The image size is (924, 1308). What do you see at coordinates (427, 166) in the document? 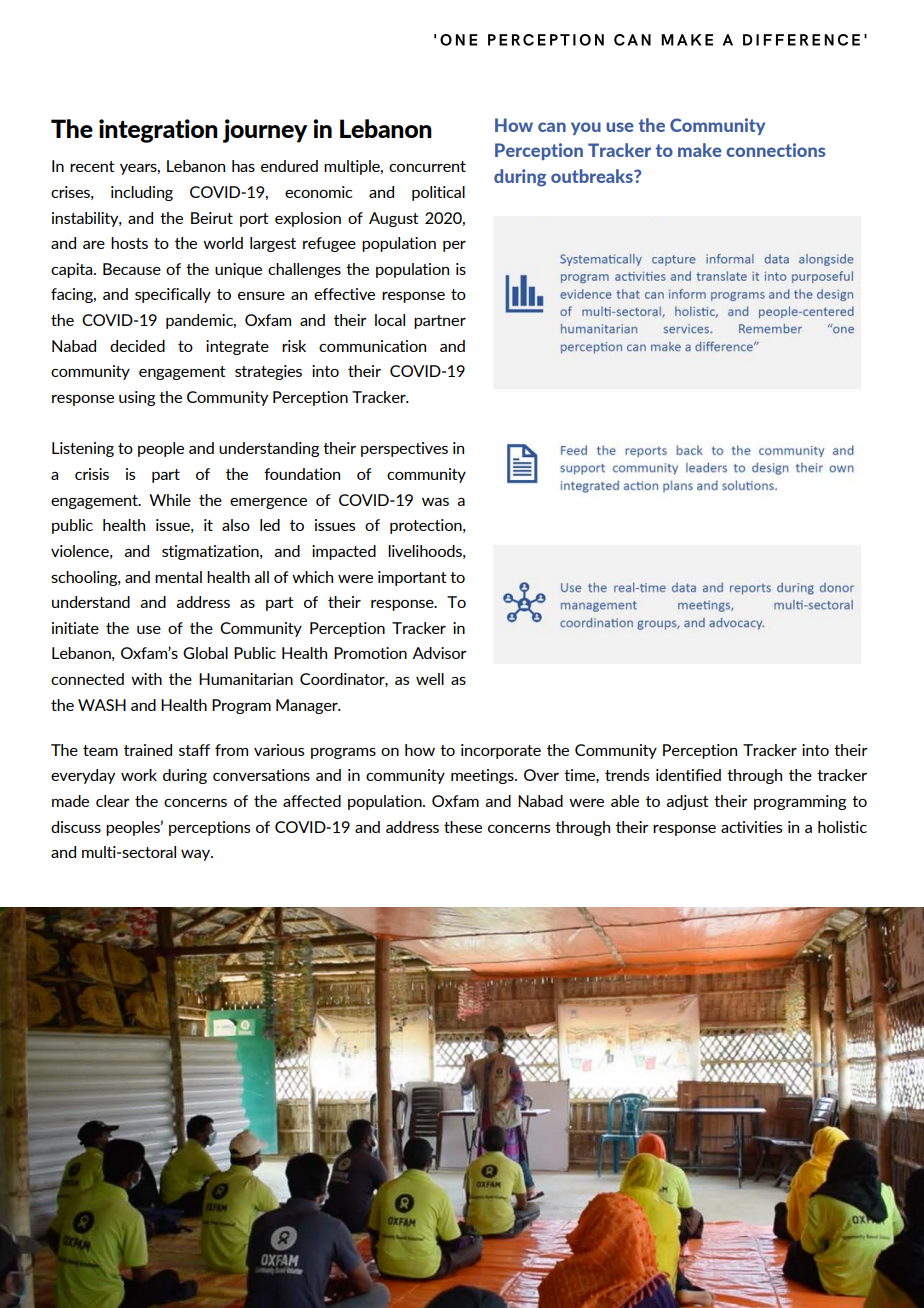
I see `concurrent` at bounding box center [427, 166].
